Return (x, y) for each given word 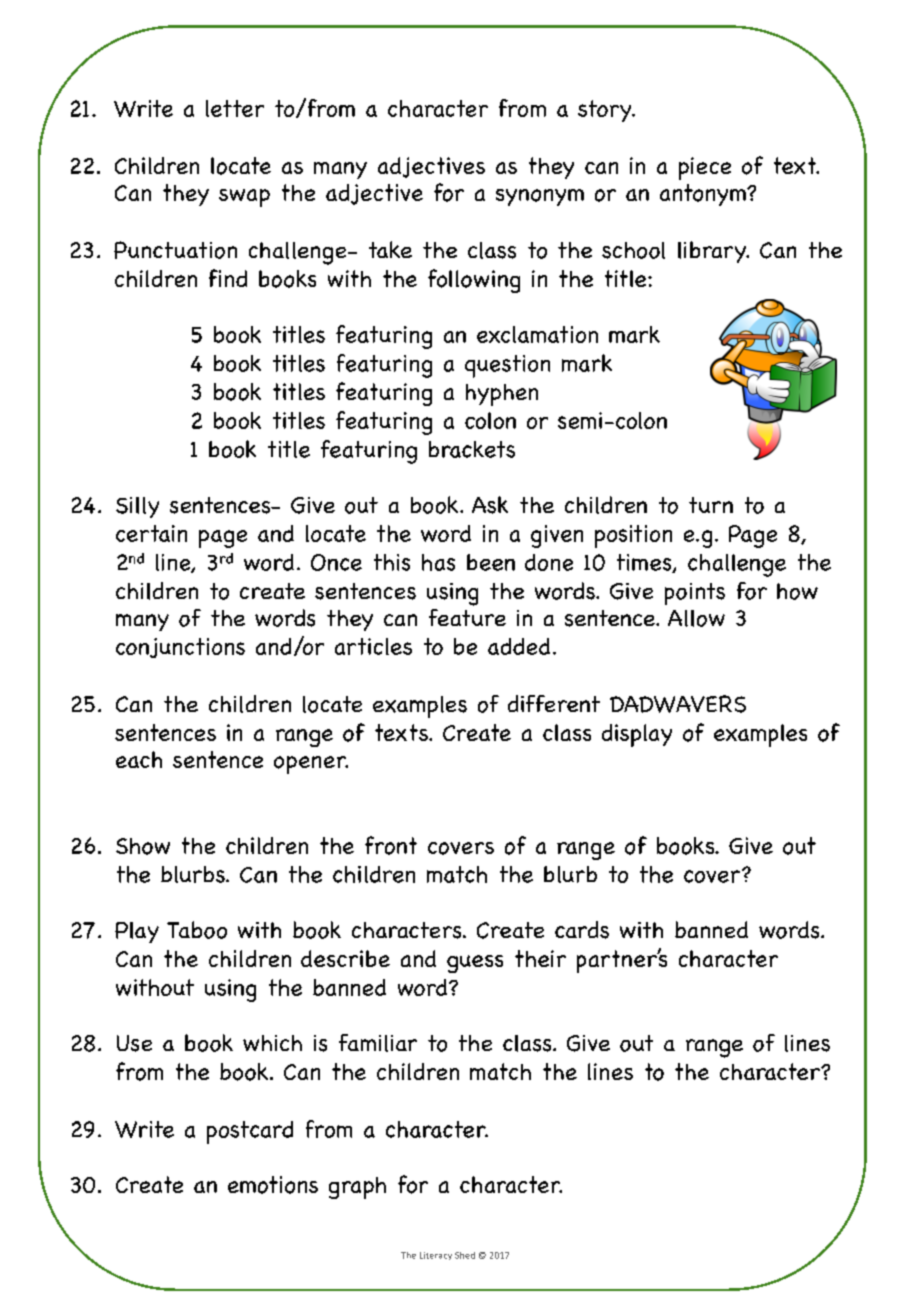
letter (235, 108)
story (606, 111)
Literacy (436, 1256)
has (438, 562)
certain (151, 533)
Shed (465, 1255)
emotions (273, 1185)
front (391, 845)
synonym (540, 197)
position (633, 536)
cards (582, 930)
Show (143, 846)
